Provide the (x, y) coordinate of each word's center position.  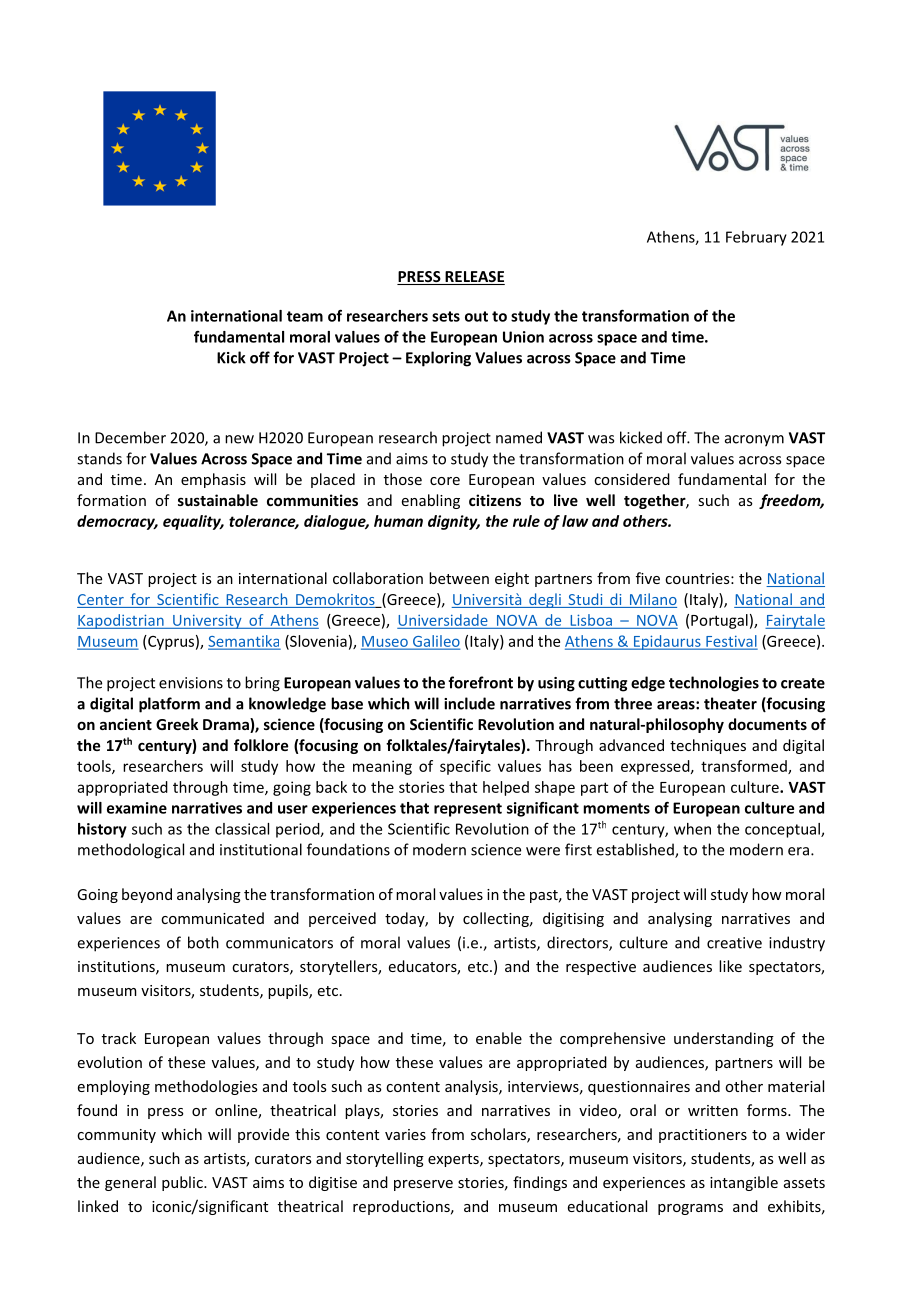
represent (468, 810)
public (183, 1183)
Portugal (719, 621)
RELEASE (474, 278)
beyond (147, 895)
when (692, 829)
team (305, 316)
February (756, 238)
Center (101, 601)
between (459, 578)
